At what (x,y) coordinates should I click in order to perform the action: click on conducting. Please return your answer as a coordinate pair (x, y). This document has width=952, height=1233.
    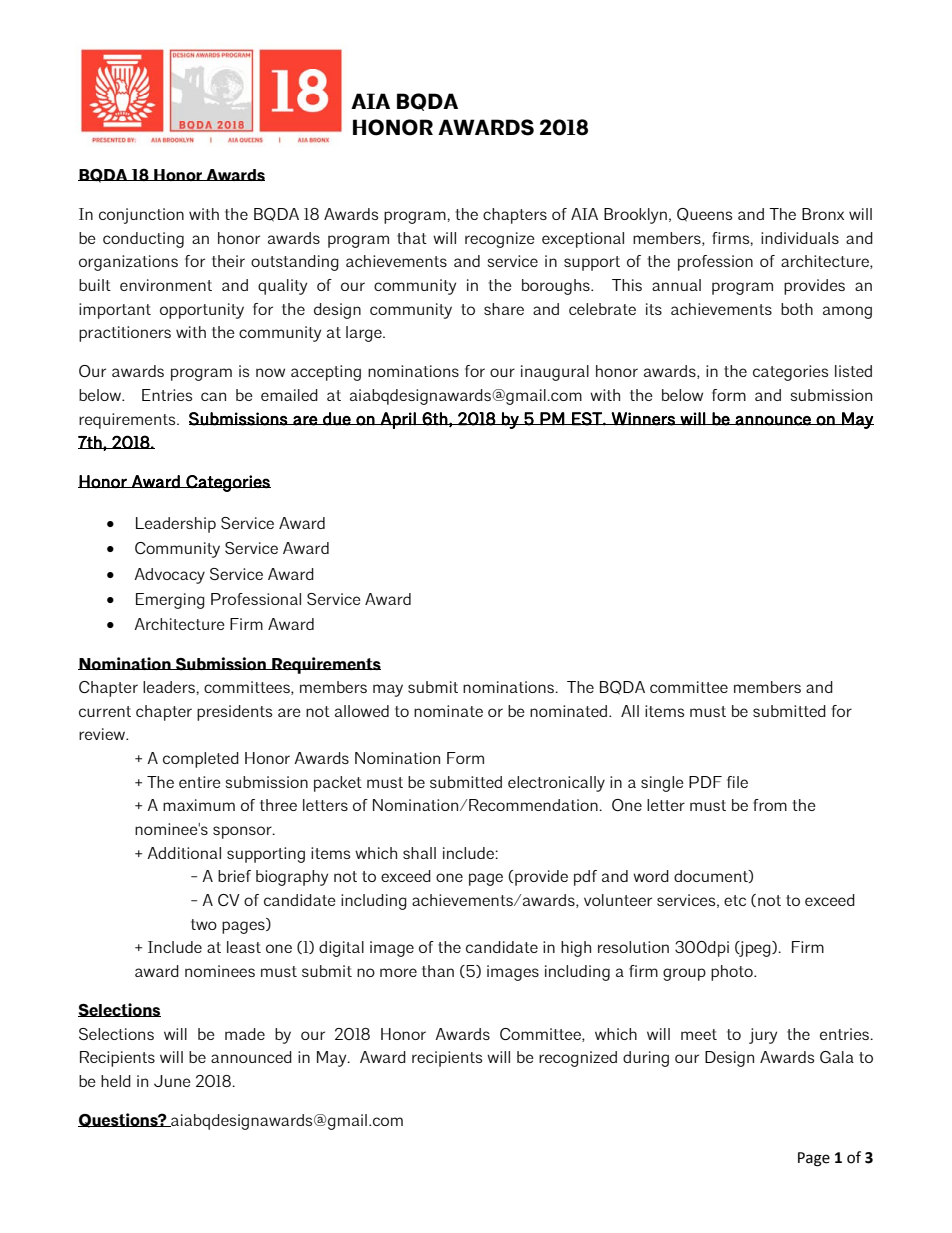
    Looking at the image, I should click on (143, 240).
